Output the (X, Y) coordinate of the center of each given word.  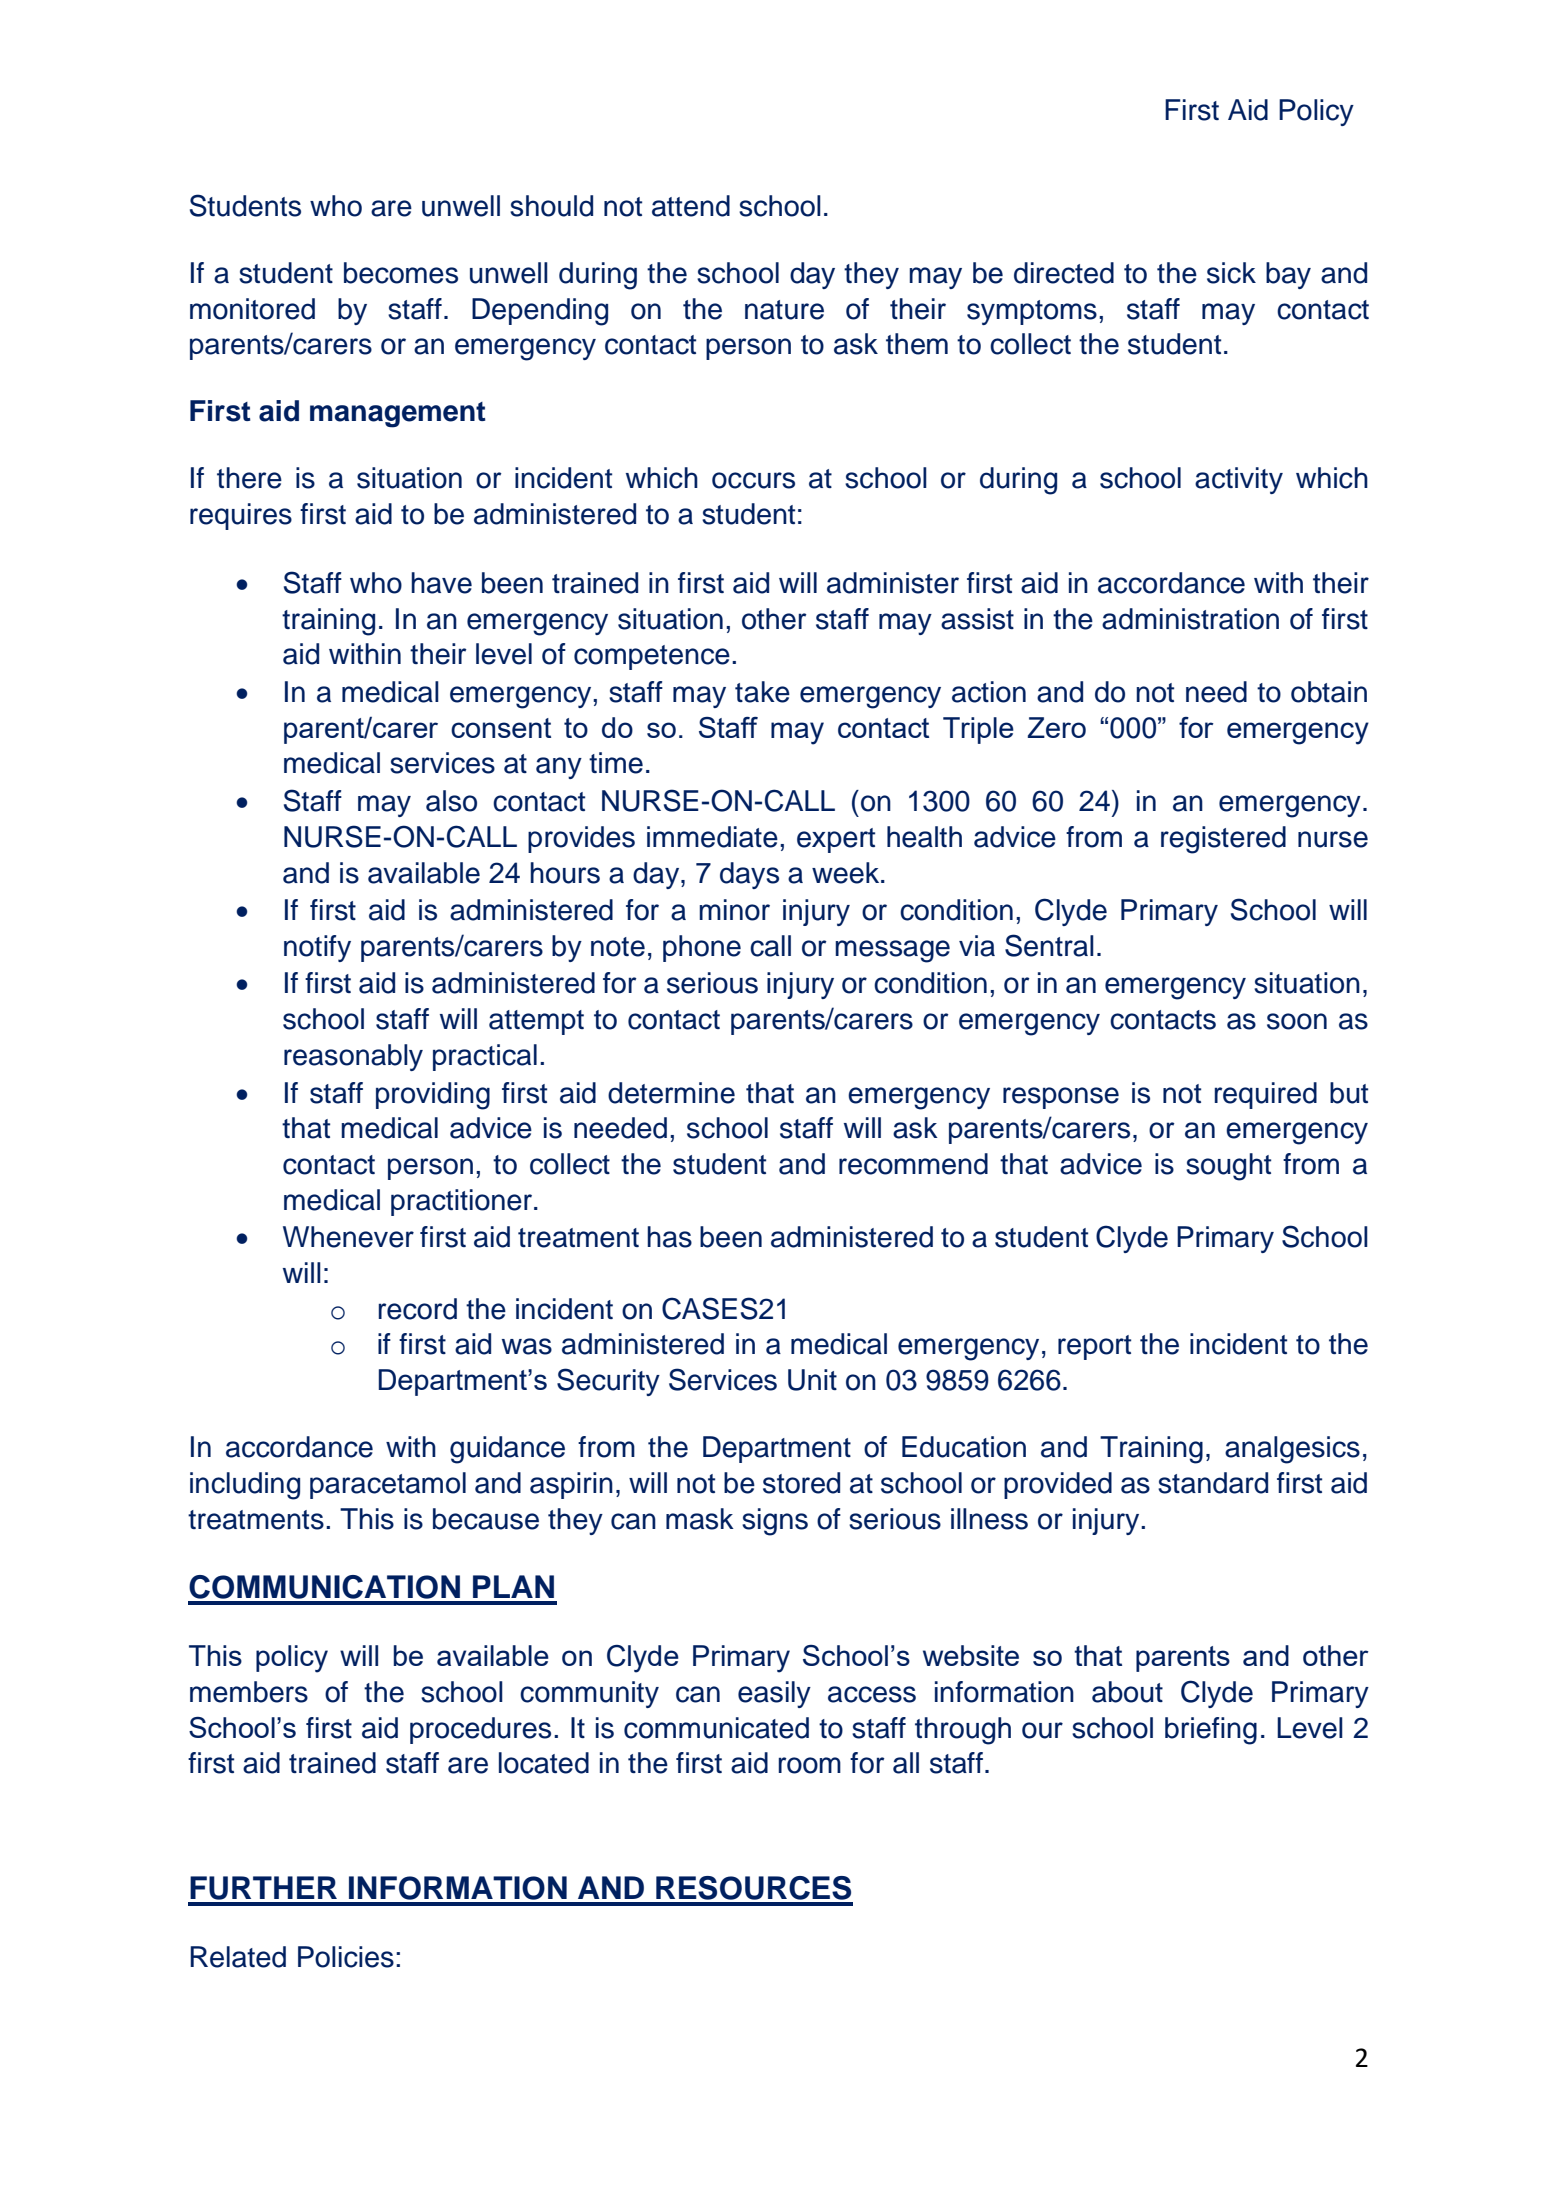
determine (671, 1093)
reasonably (353, 1057)
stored (801, 1483)
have (441, 583)
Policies (346, 1957)
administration (1190, 619)
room (810, 1765)
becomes (401, 273)
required (1266, 1095)
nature (784, 310)
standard (1213, 1483)
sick (1231, 273)
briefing (1211, 1731)
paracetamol (388, 1485)
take (762, 692)
